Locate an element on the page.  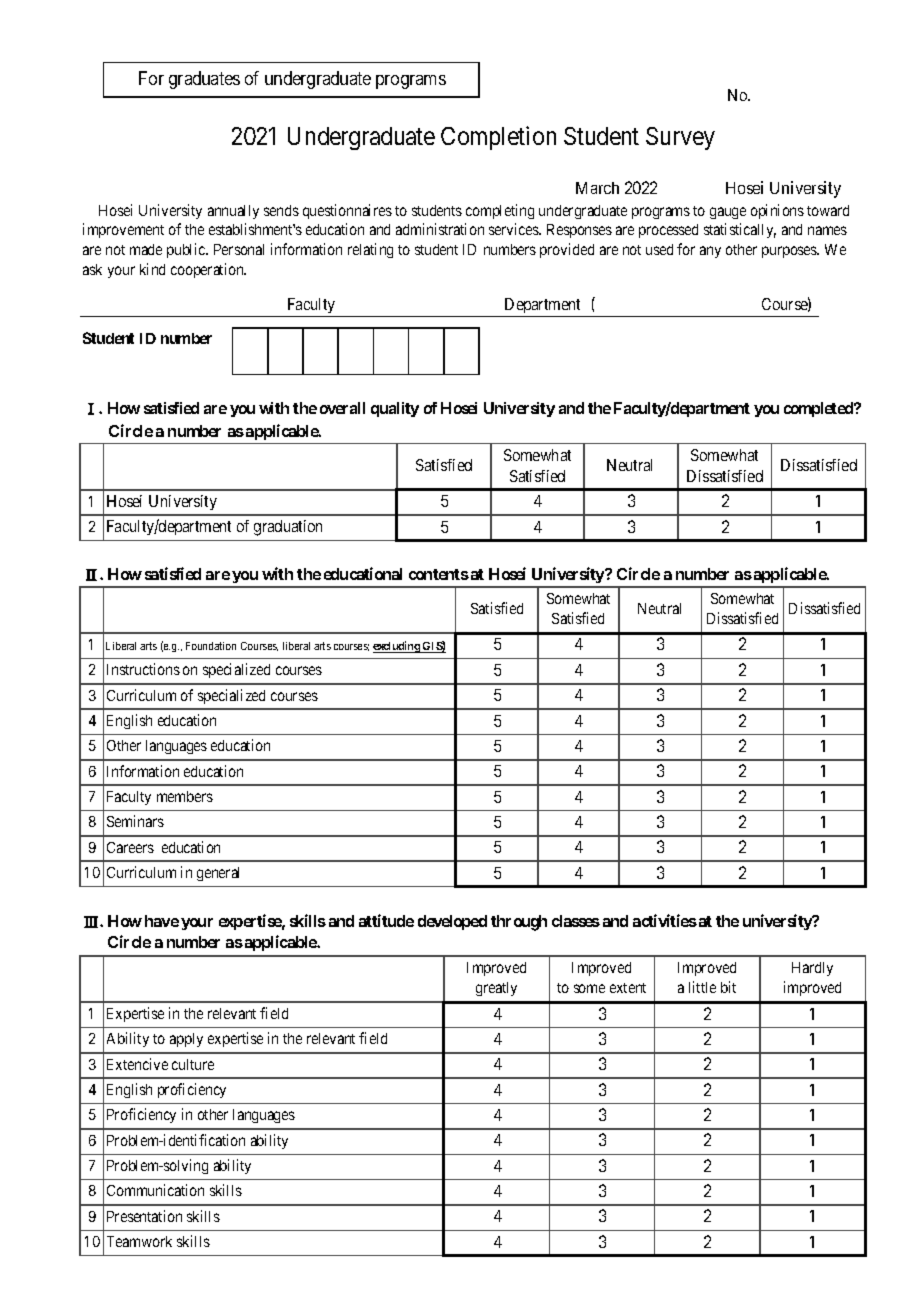
contents is located at coordinates (439, 574).
